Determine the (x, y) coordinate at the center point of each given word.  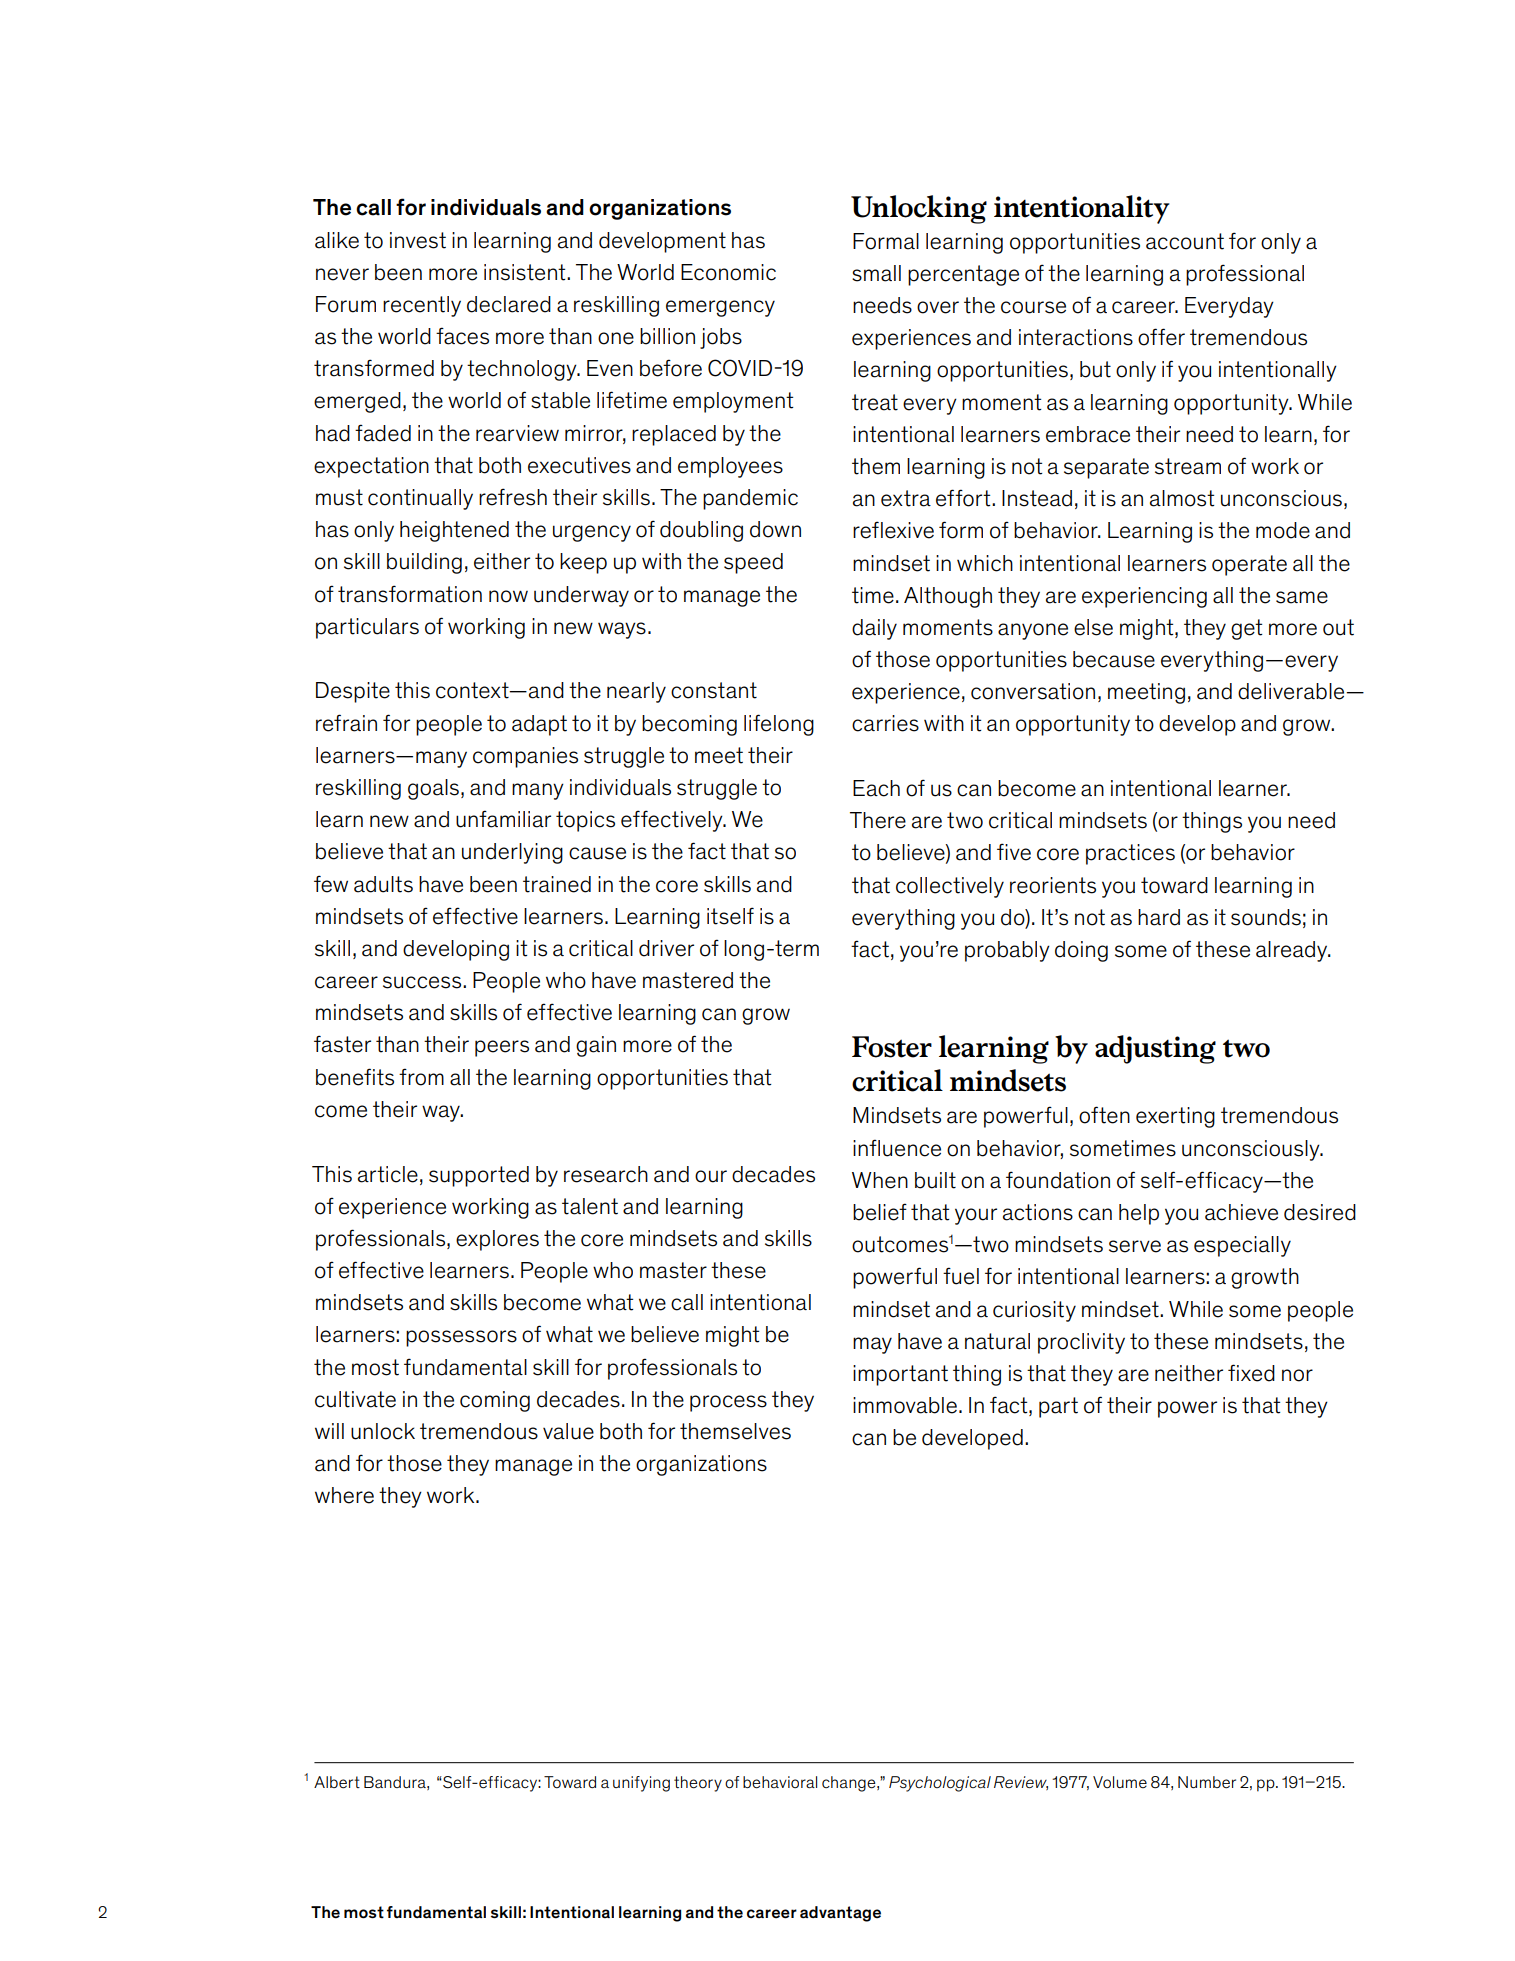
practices (1130, 854)
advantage (840, 1914)
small (876, 273)
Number (1207, 1782)
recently (422, 306)
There (878, 820)
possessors (461, 1338)
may (872, 1345)
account (1185, 241)
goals (433, 789)
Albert (337, 1782)
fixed (1251, 1373)
